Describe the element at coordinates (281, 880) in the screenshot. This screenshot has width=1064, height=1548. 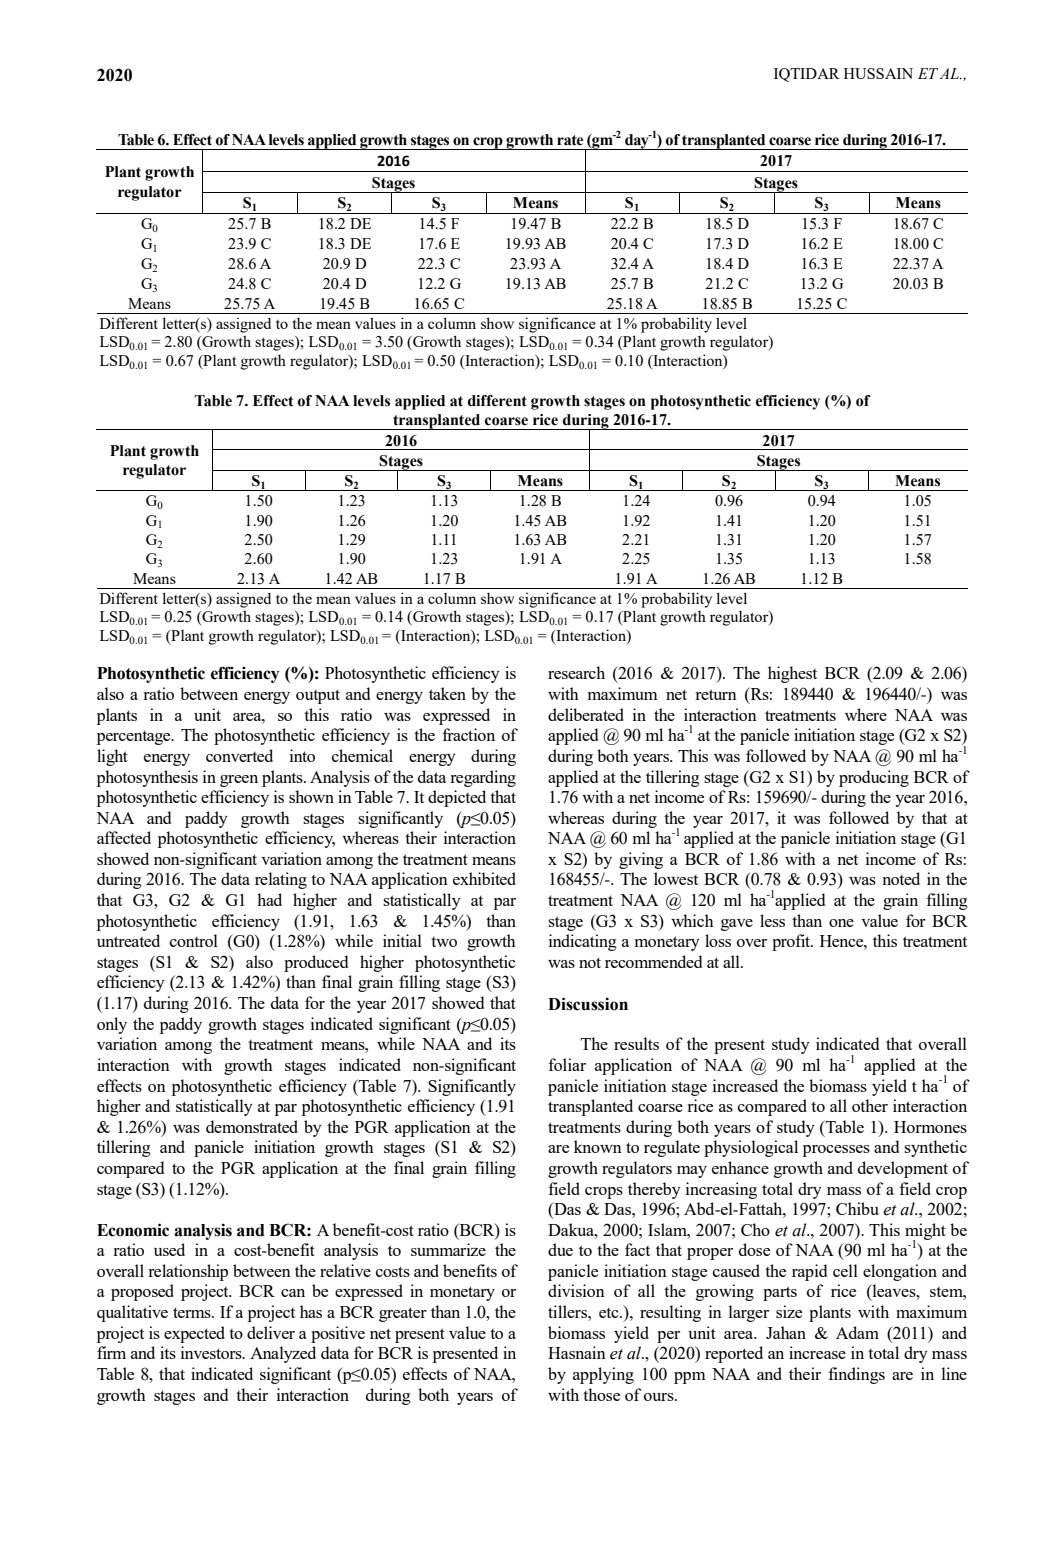
I see `relating` at that location.
